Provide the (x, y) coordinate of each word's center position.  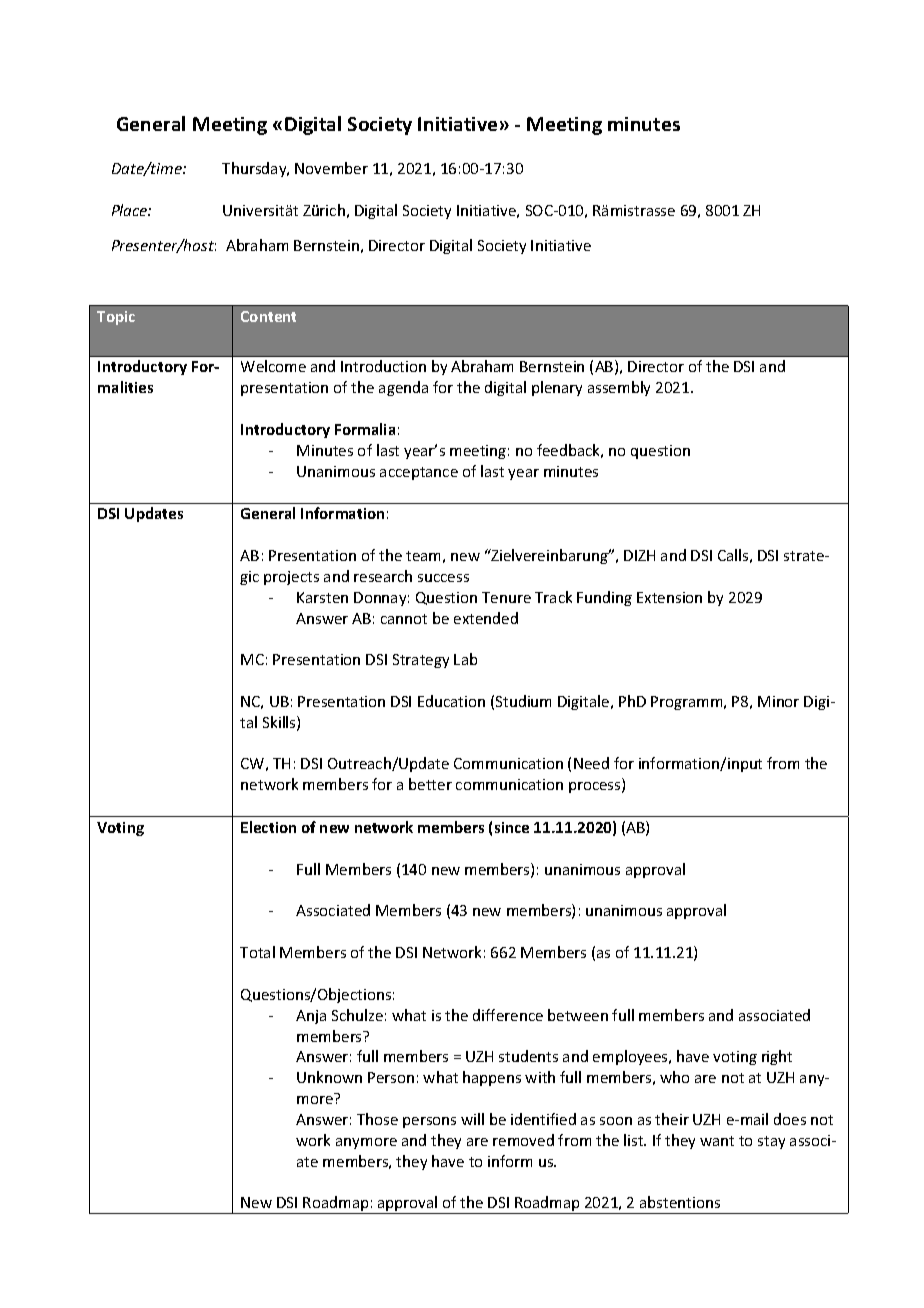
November (331, 168)
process (596, 787)
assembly (619, 388)
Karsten (322, 597)
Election (268, 827)
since (512, 827)
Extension (669, 597)
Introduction (383, 366)
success (443, 578)
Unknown (329, 1077)
